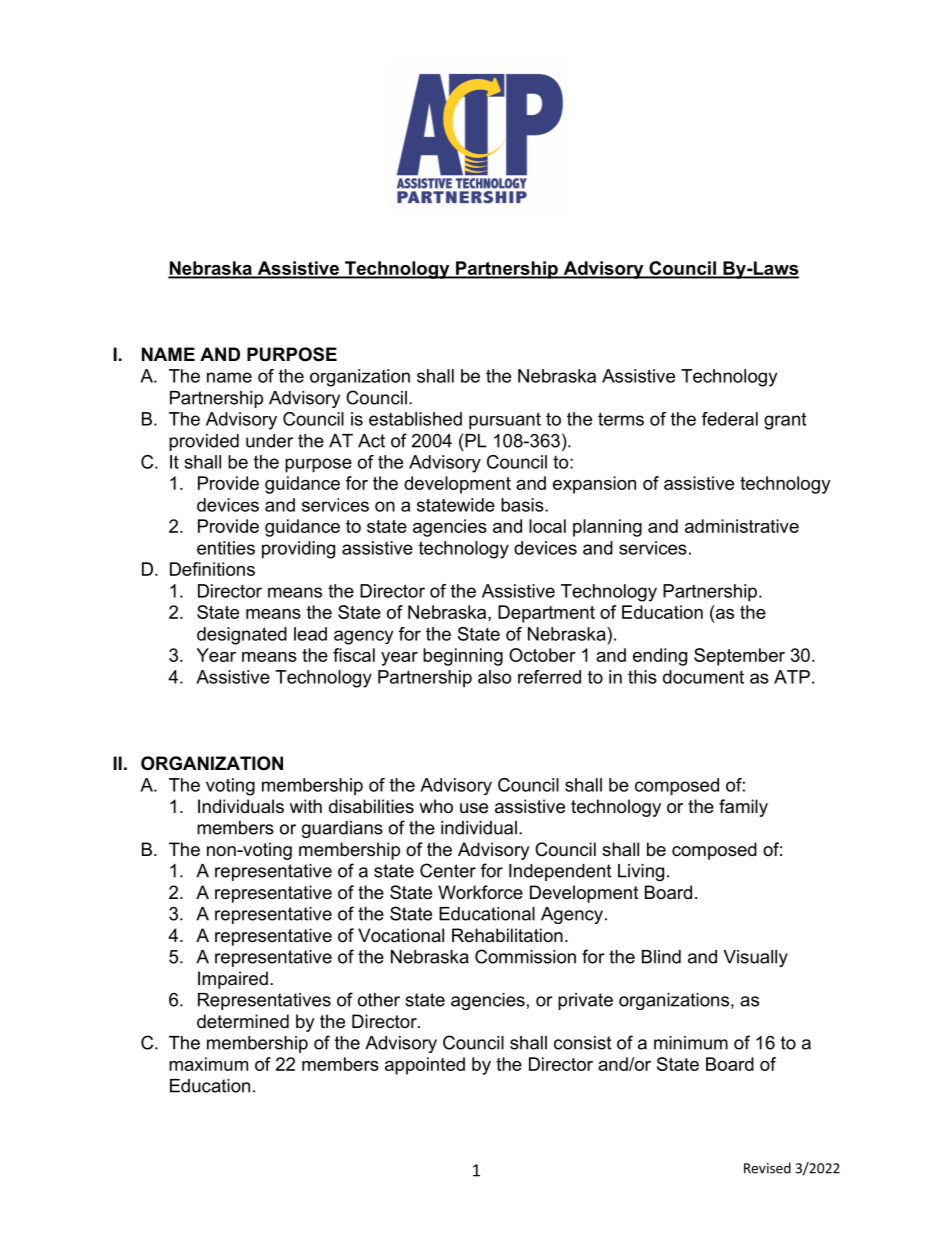 Image resolution: width=952 pixels, height=1233 pixels. What do you see at coordinates (767, 1168) in the screenshot?
I see `Revised` at bounding box center [767, 1168].
